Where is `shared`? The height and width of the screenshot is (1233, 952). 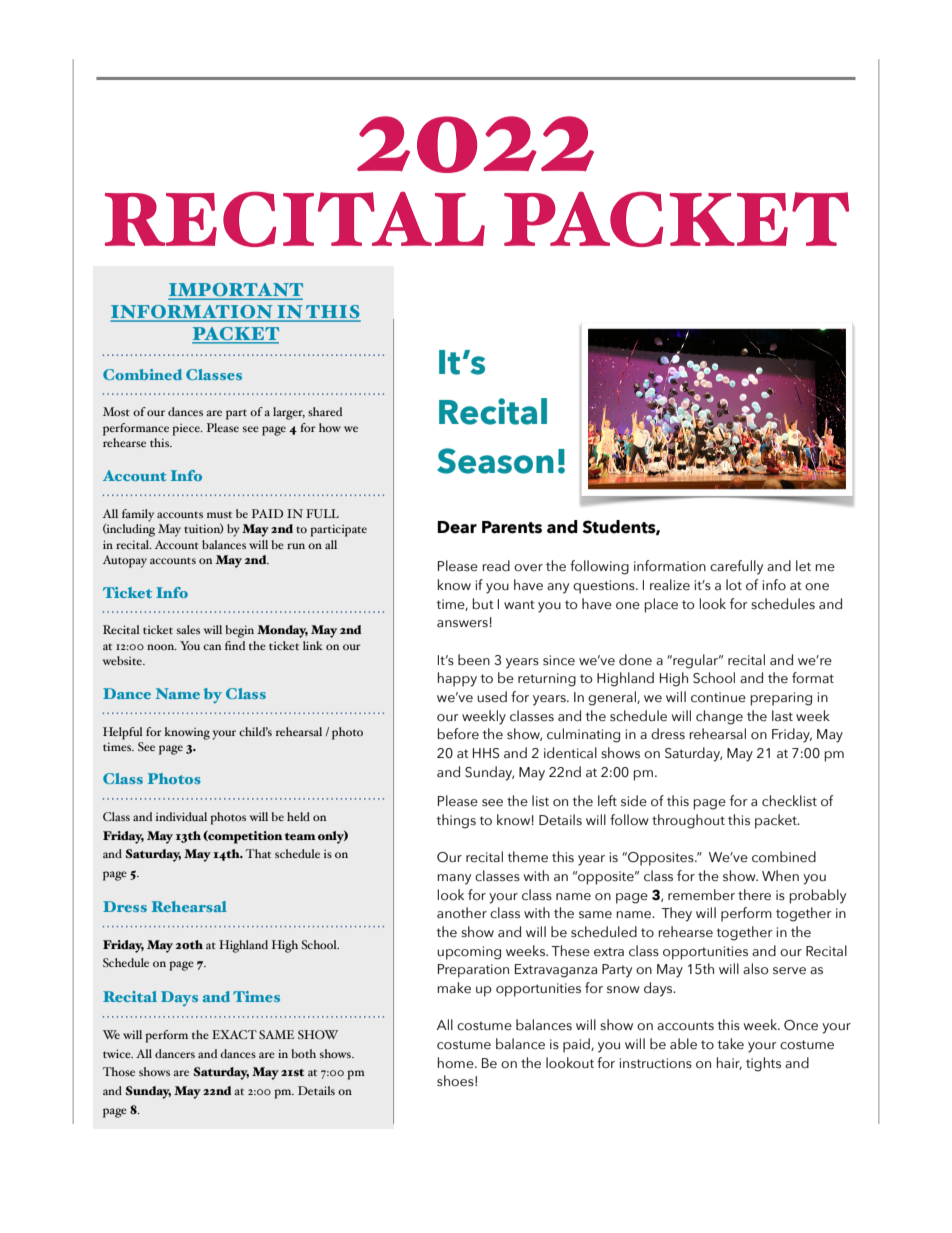 shared is located at coordinates (325, 411).
